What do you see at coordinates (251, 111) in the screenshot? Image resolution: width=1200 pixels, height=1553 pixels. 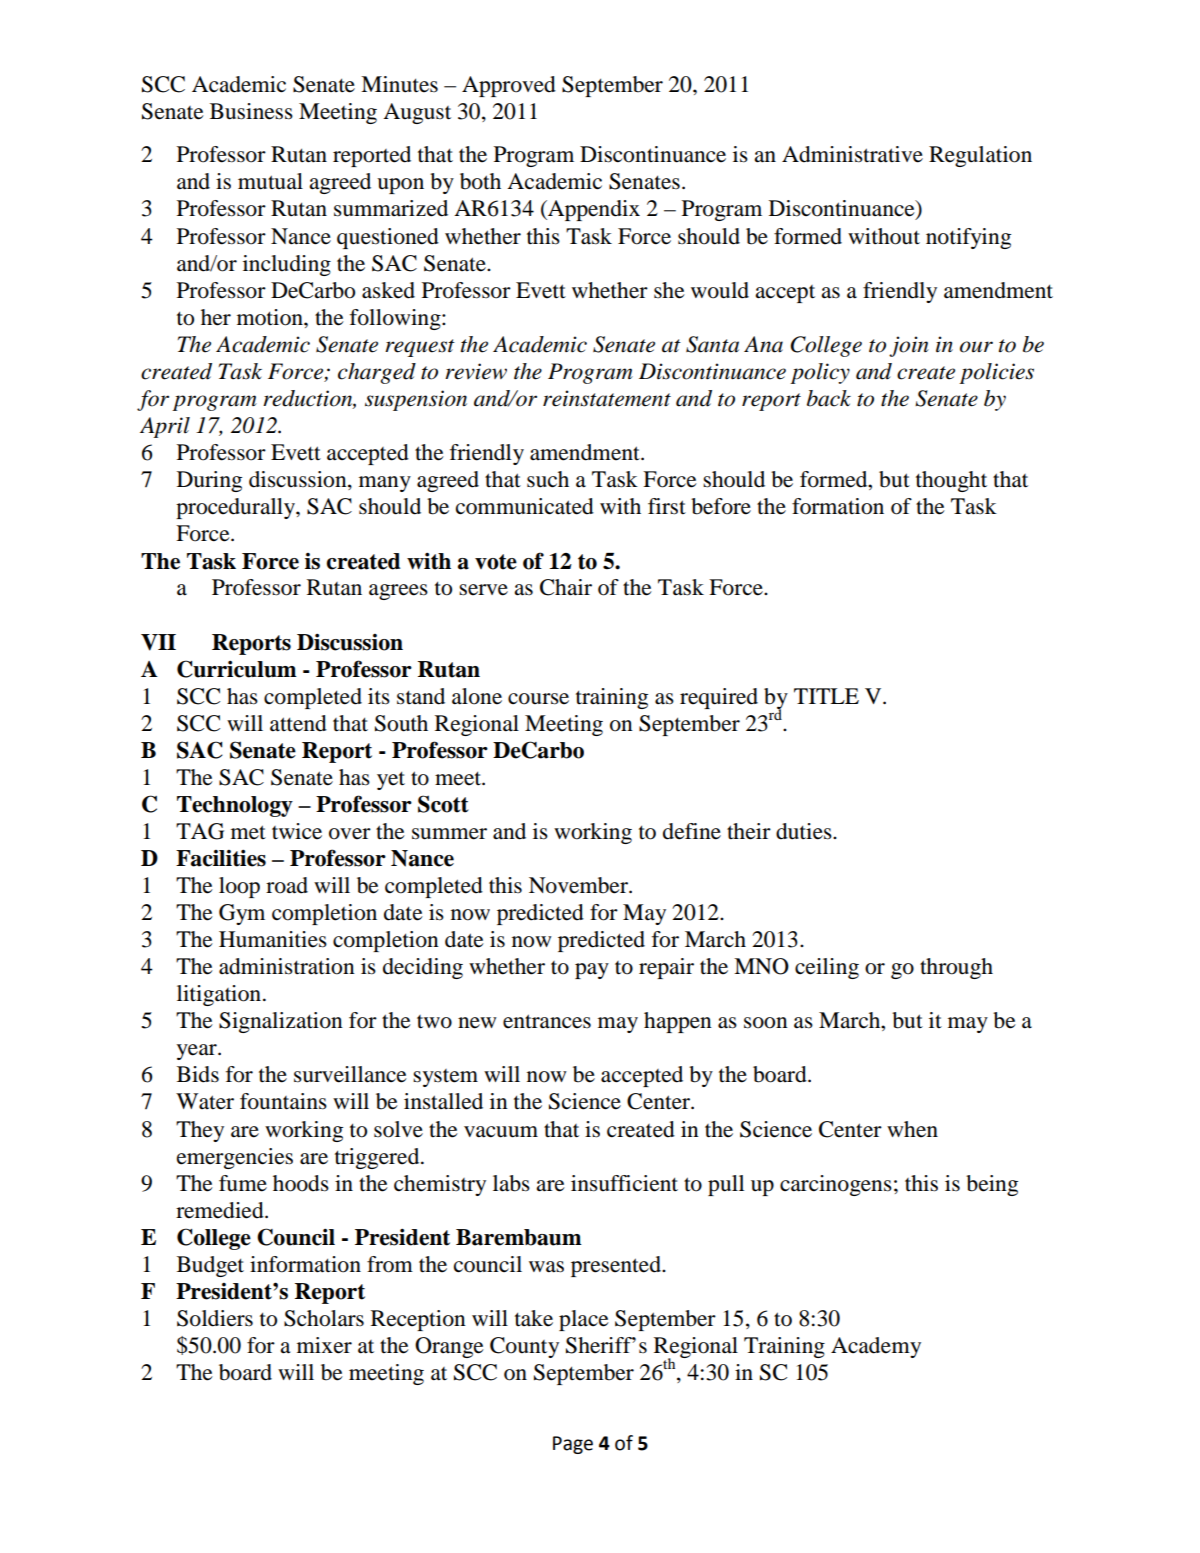 I see `Business` at bounding box center [251, 111].
